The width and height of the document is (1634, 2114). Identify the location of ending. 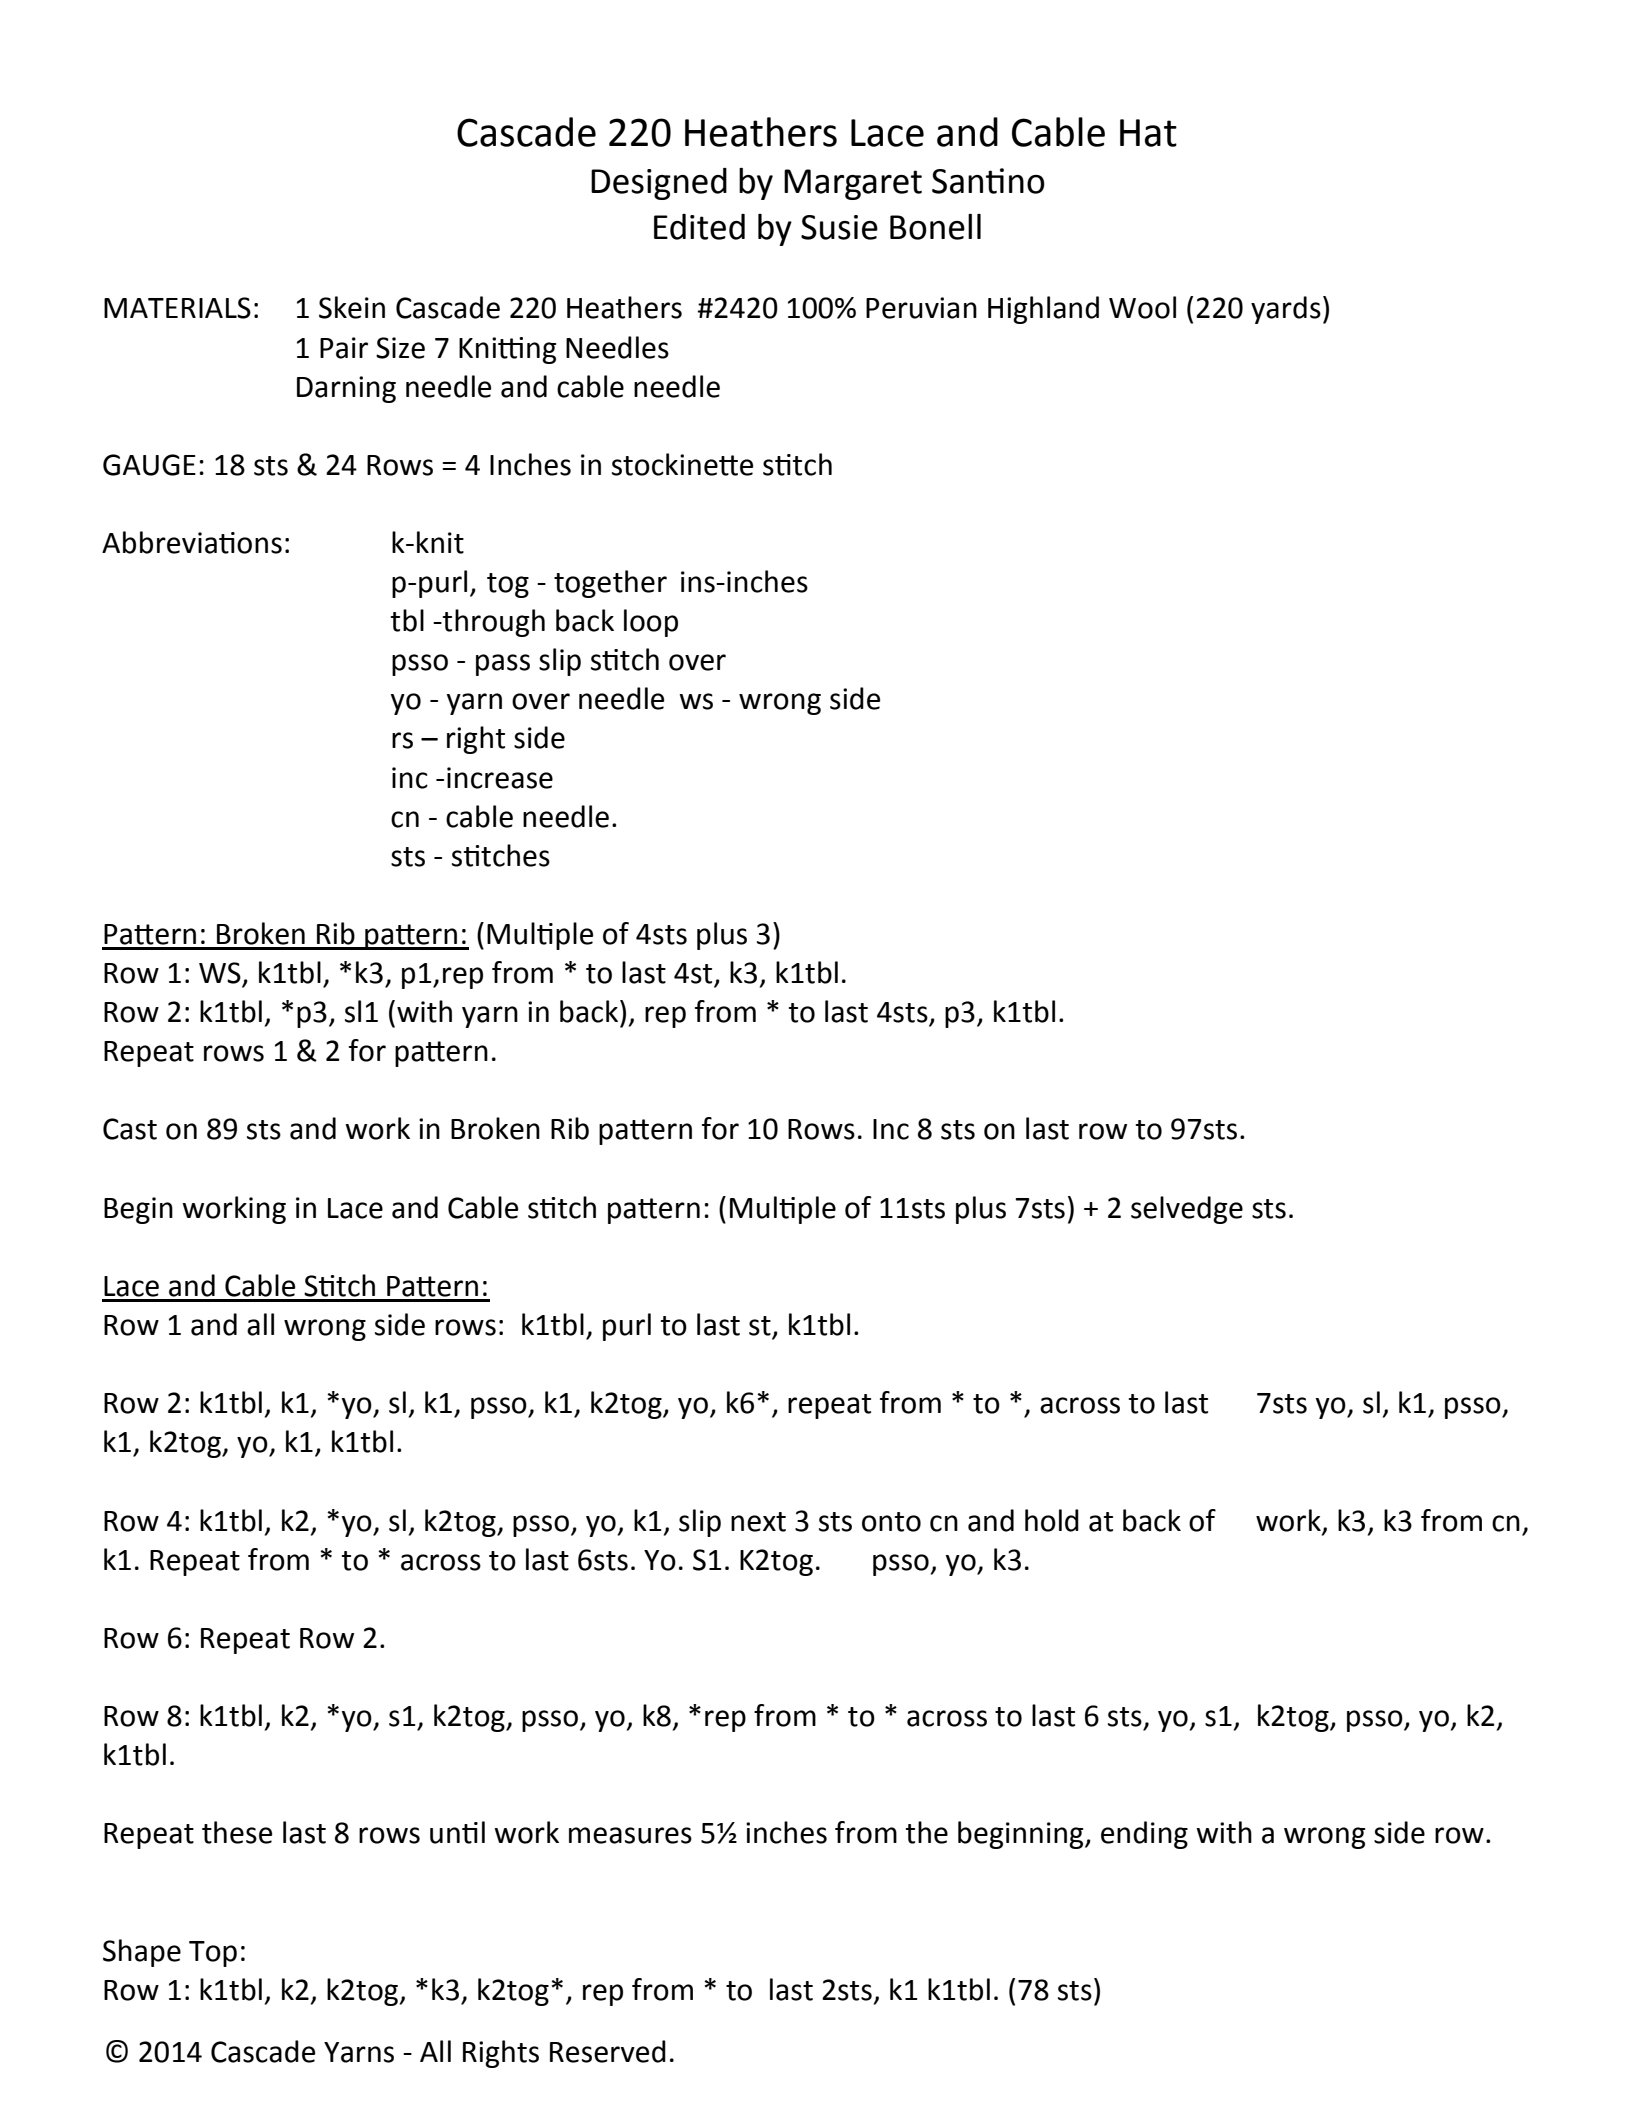
(1144, 1835).
